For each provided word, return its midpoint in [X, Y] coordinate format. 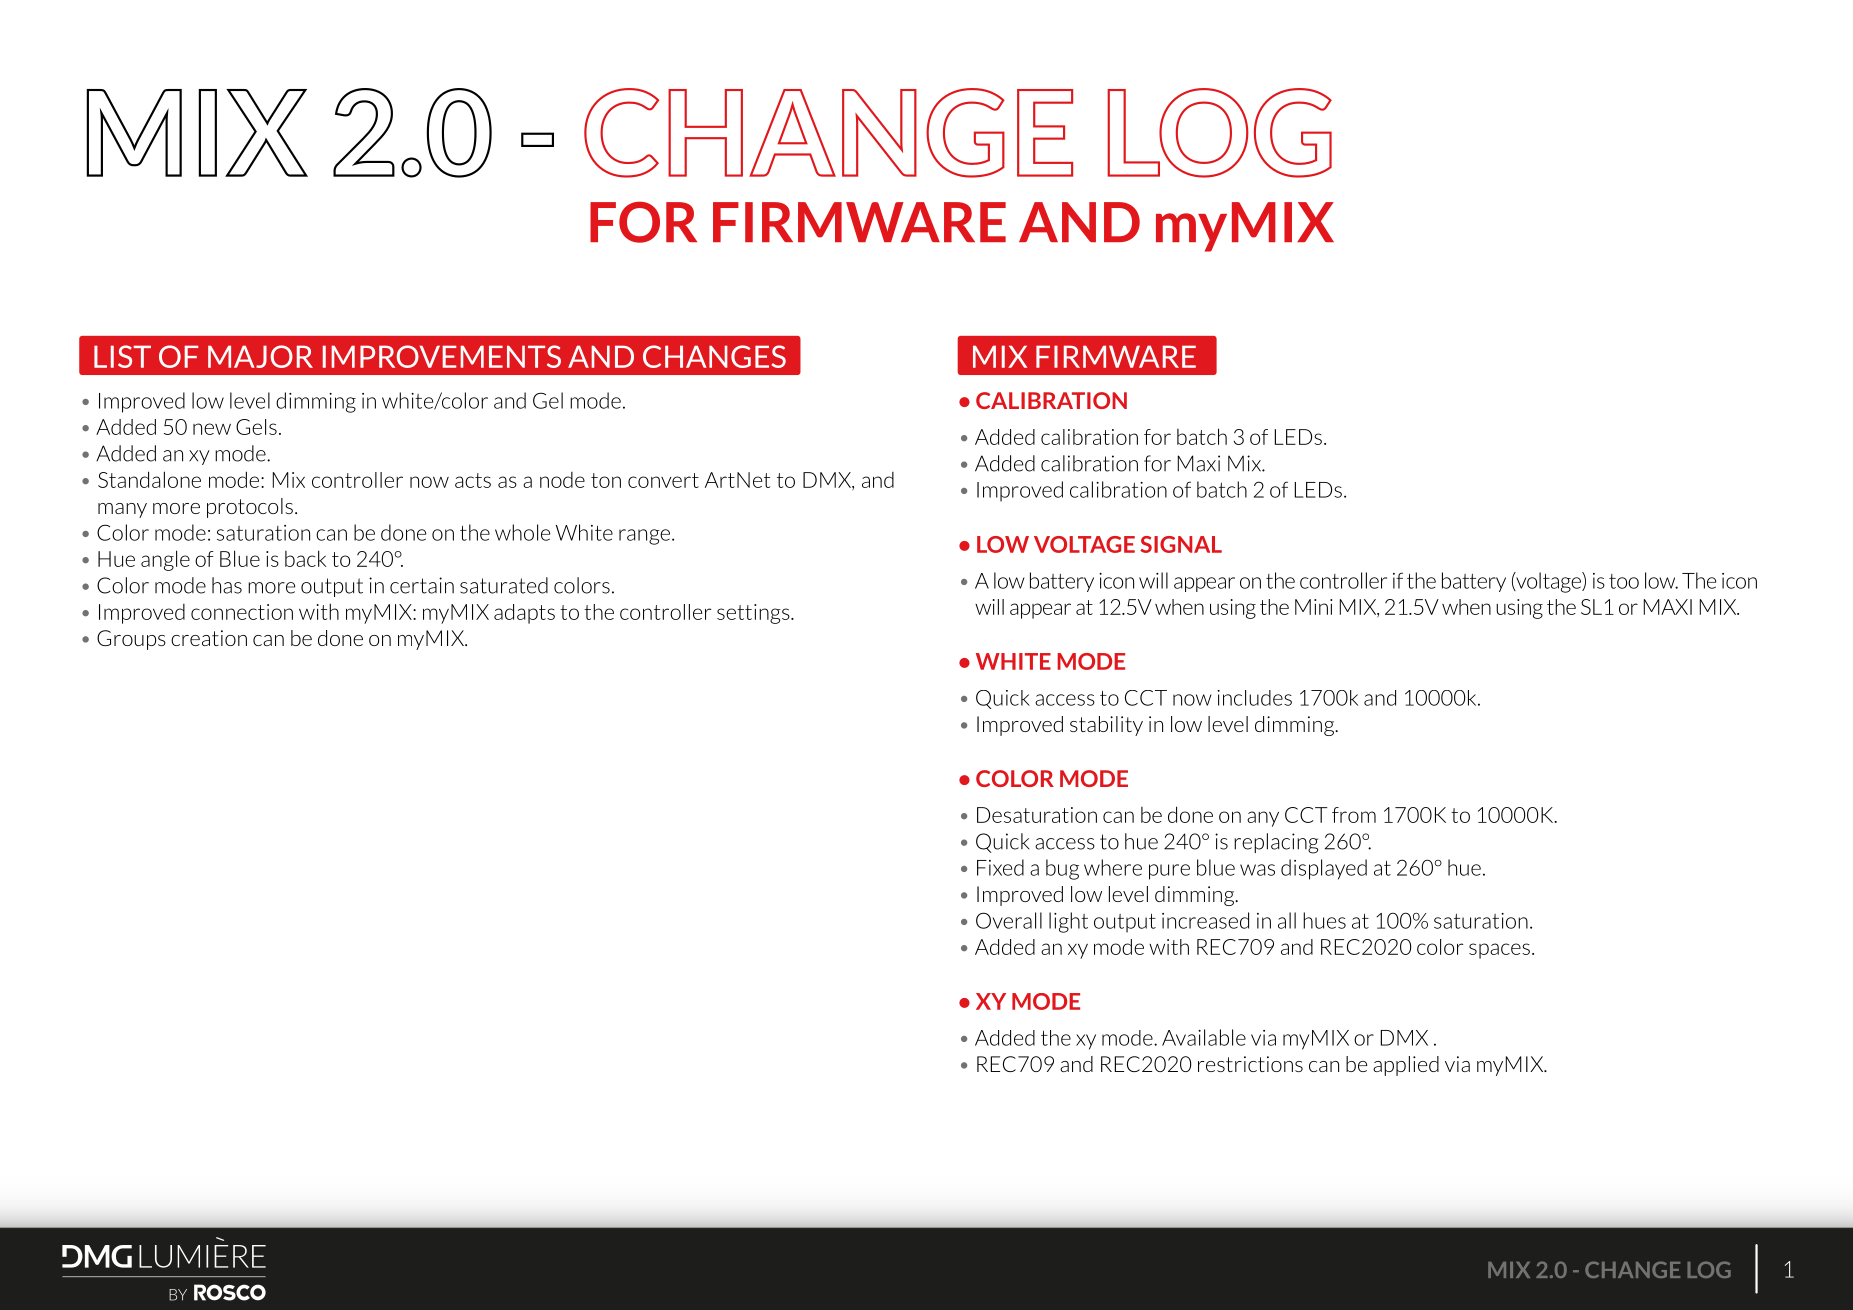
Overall [1009, 920]
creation [209, 638]
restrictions [1250, 1064]
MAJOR [260, 356]
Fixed [1000, 867]
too [1624, 581]
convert [663, 480]
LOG [1709, 1269]
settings [754, 614]
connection [242, 612]
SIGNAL [1181, 544]
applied [1406, 1066]
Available [1204, 1037]
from [1354, 815]
